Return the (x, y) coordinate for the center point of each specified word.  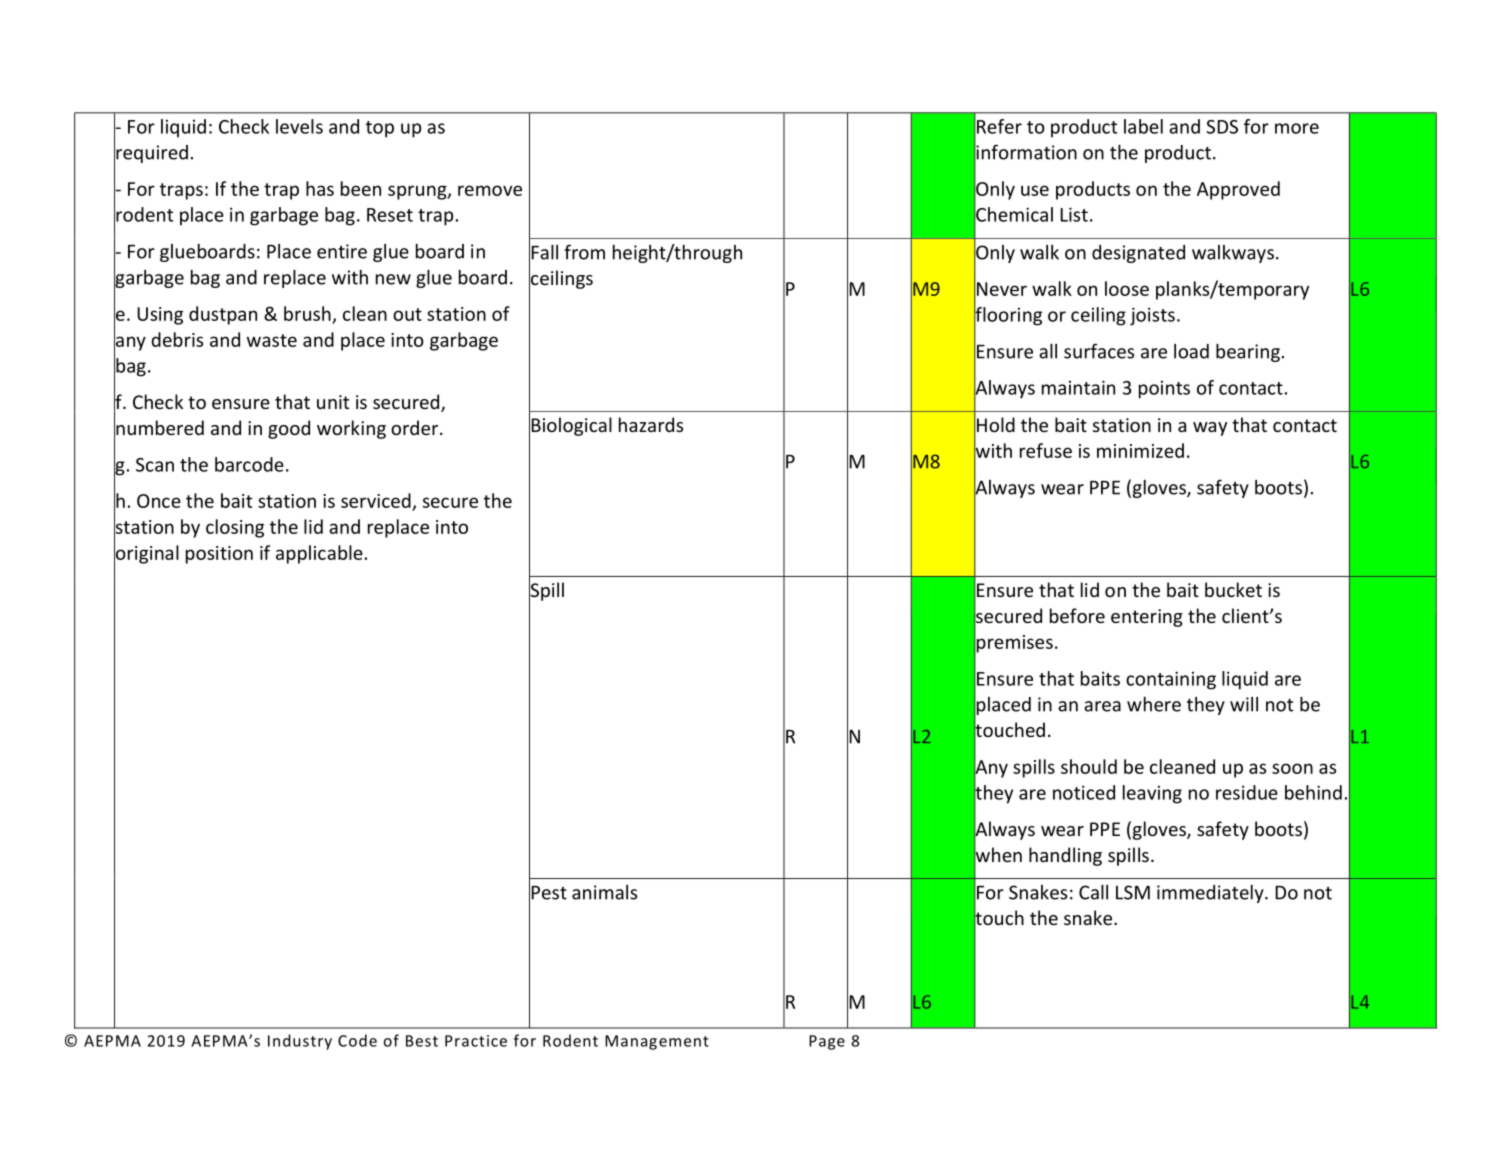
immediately (1211, 894)
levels (299, 126)
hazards (651, 424)
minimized (1140, 450)
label (1143, 126)
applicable (319, 554)
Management (657, 1042)
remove (490, 190)
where (1154, 704)
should (1089, 766)
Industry (300, 1042)
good (289, 429)
